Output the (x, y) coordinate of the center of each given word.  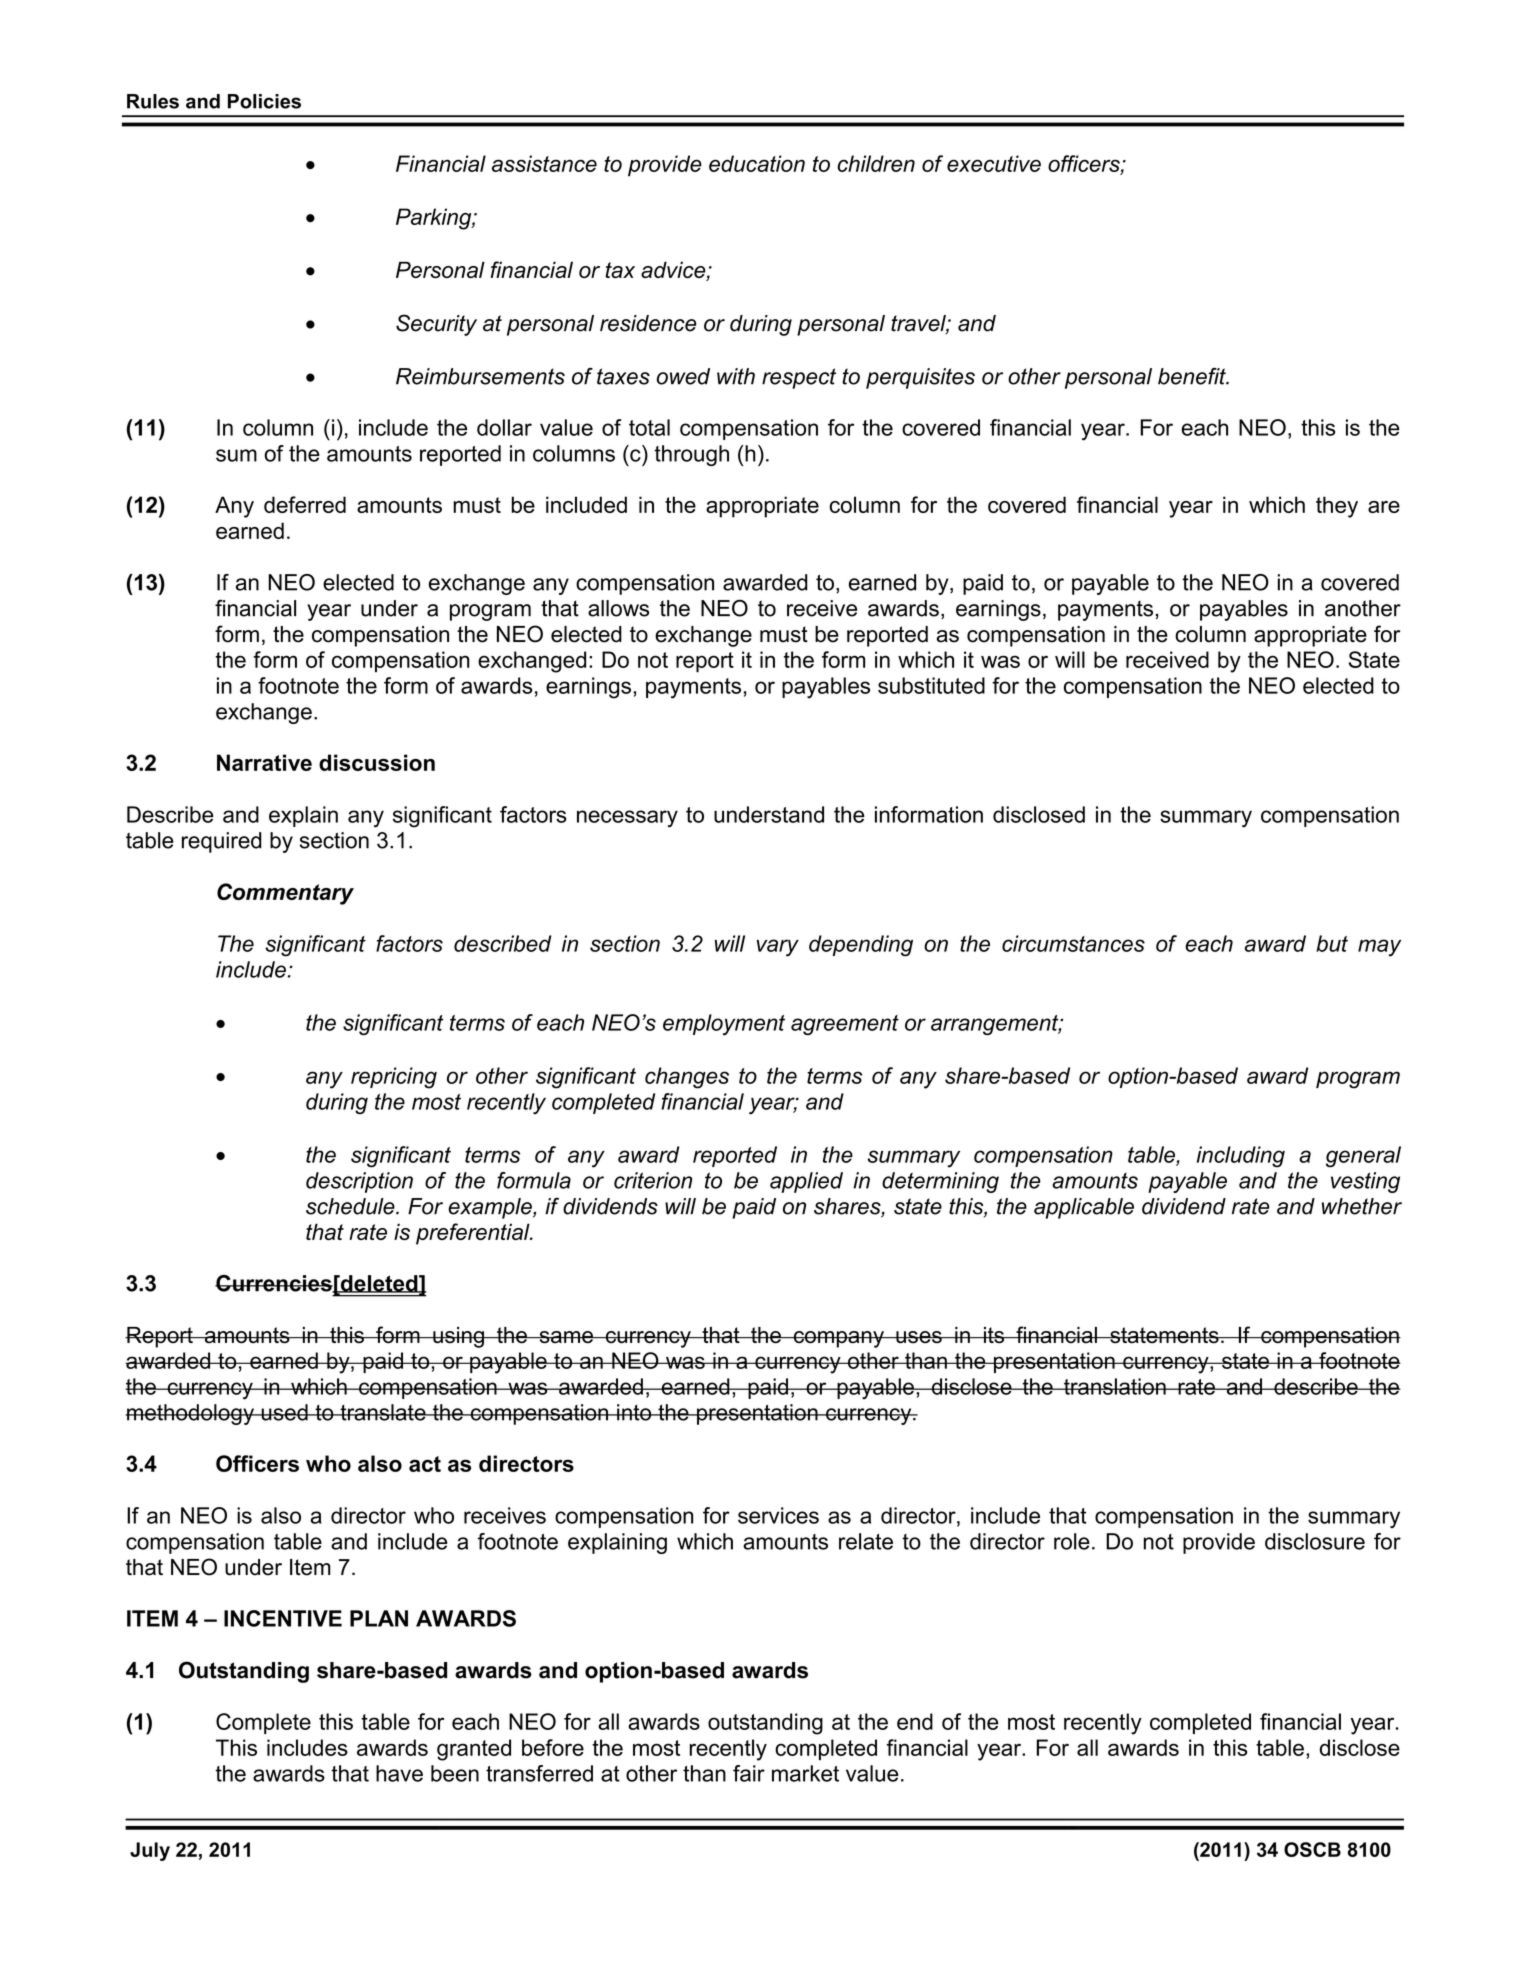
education (757, 163)
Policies (264, 101)
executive (994, 163)
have (399, 1773)
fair (749, 1773)
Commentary (285, 894)
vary (778, 948)
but (1332, 943)
